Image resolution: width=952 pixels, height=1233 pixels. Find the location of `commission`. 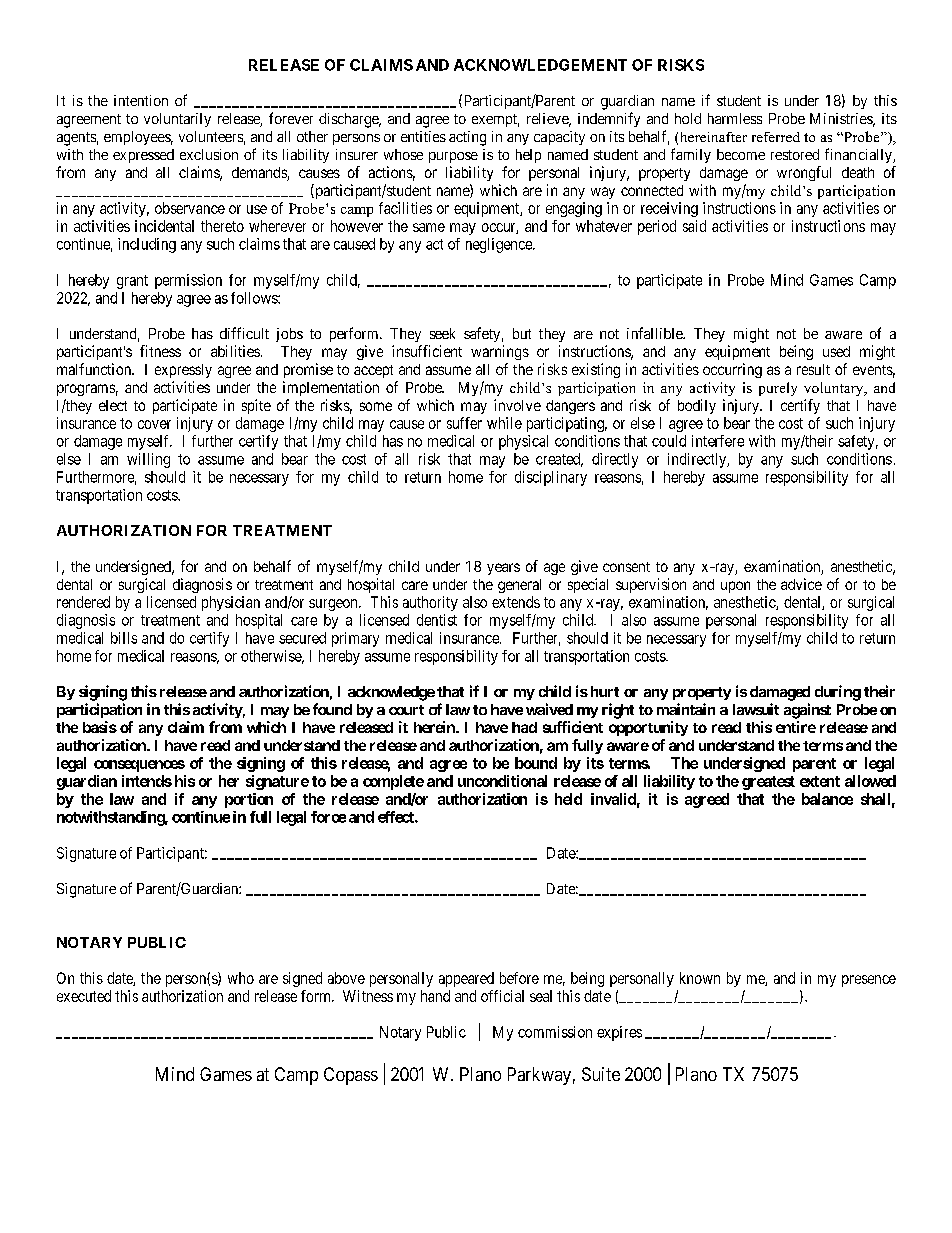

commission is located at coordinates (555, 1032).
